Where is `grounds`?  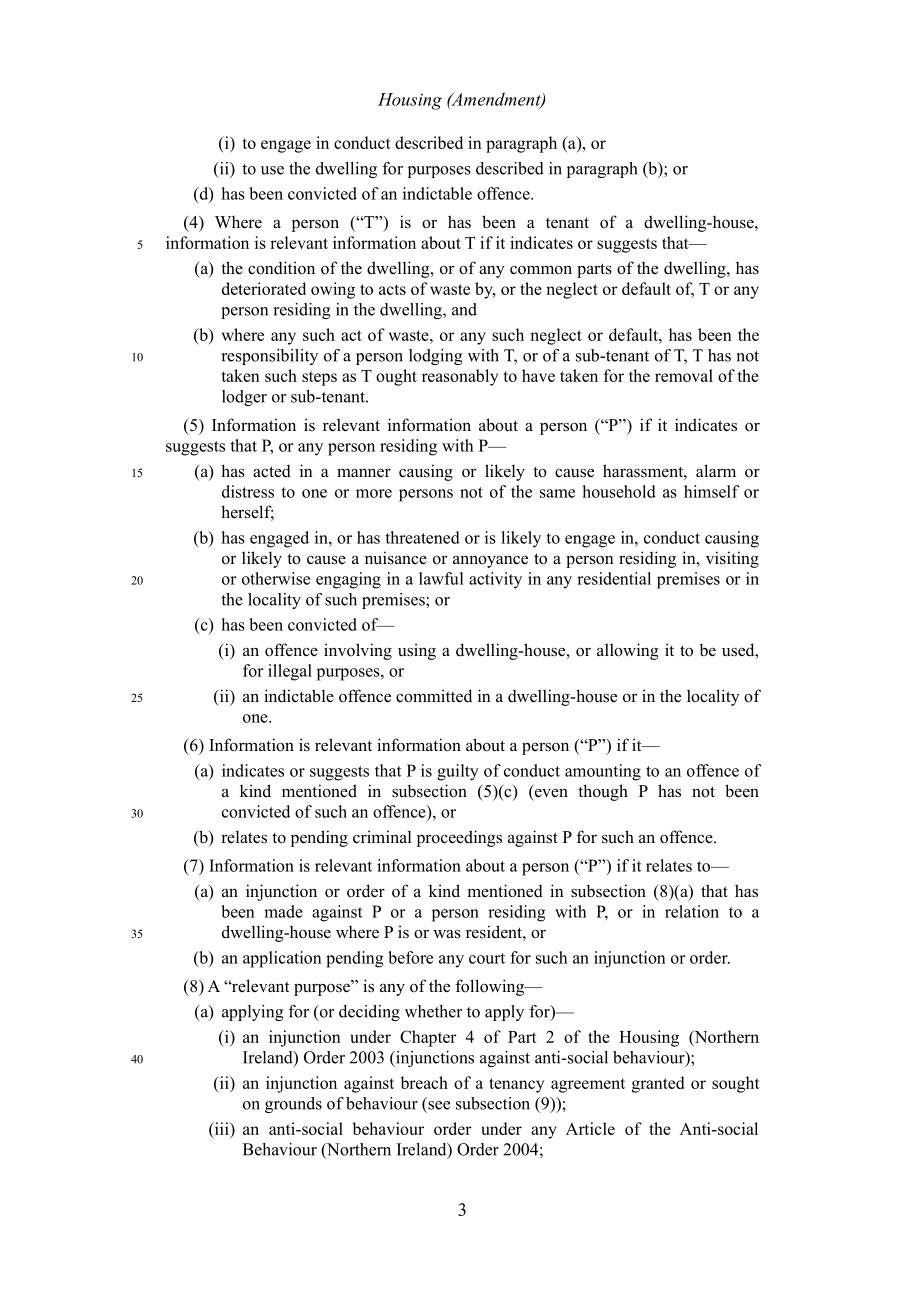
grounds is located at coordinates (293, 1105).
